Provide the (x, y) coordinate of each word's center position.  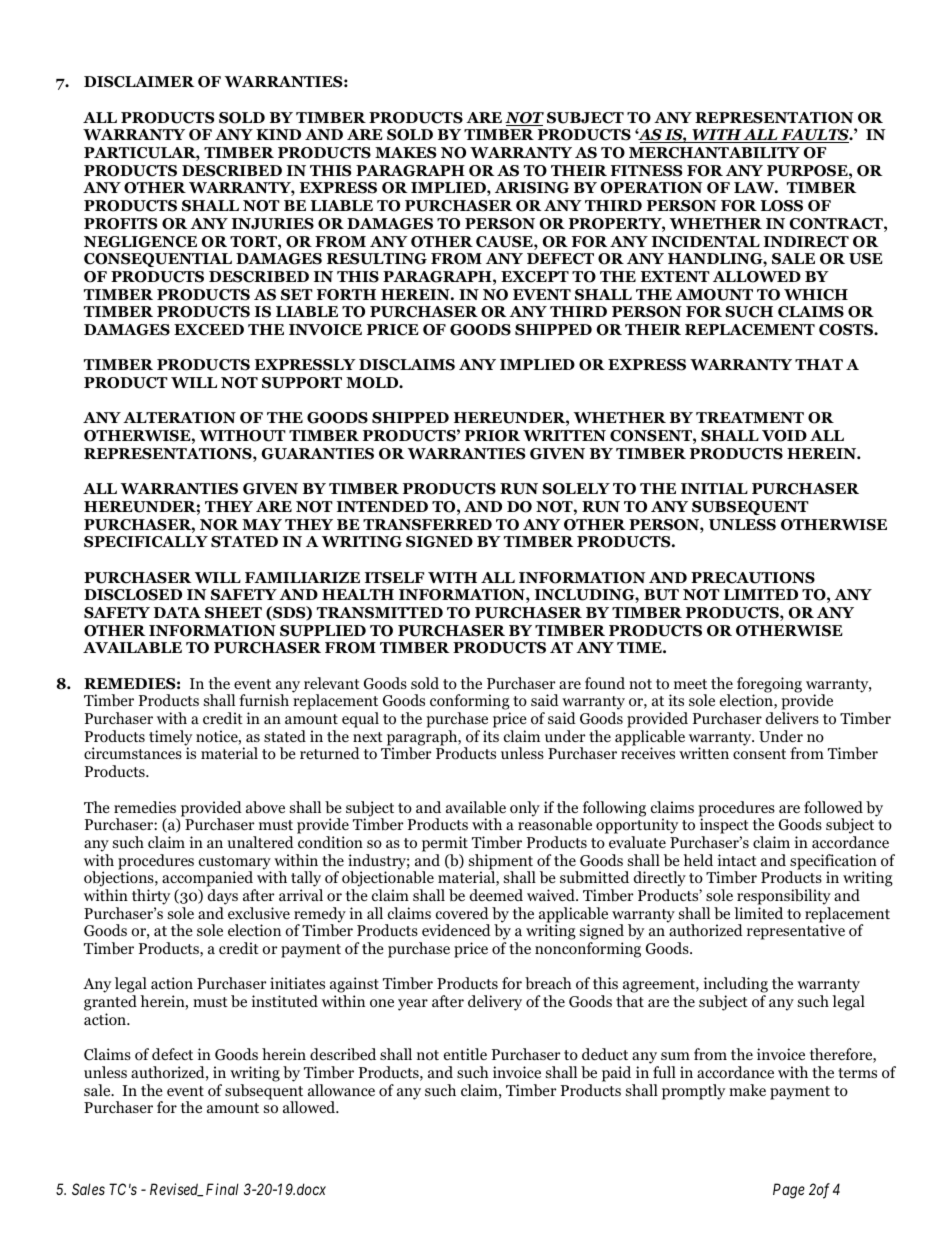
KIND (278, 134)
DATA (177, 612)
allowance (341, 1090)
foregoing (769, 686)
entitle (465, 1054)
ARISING (532, 188)
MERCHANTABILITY (714, 153)
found (605, 683)
